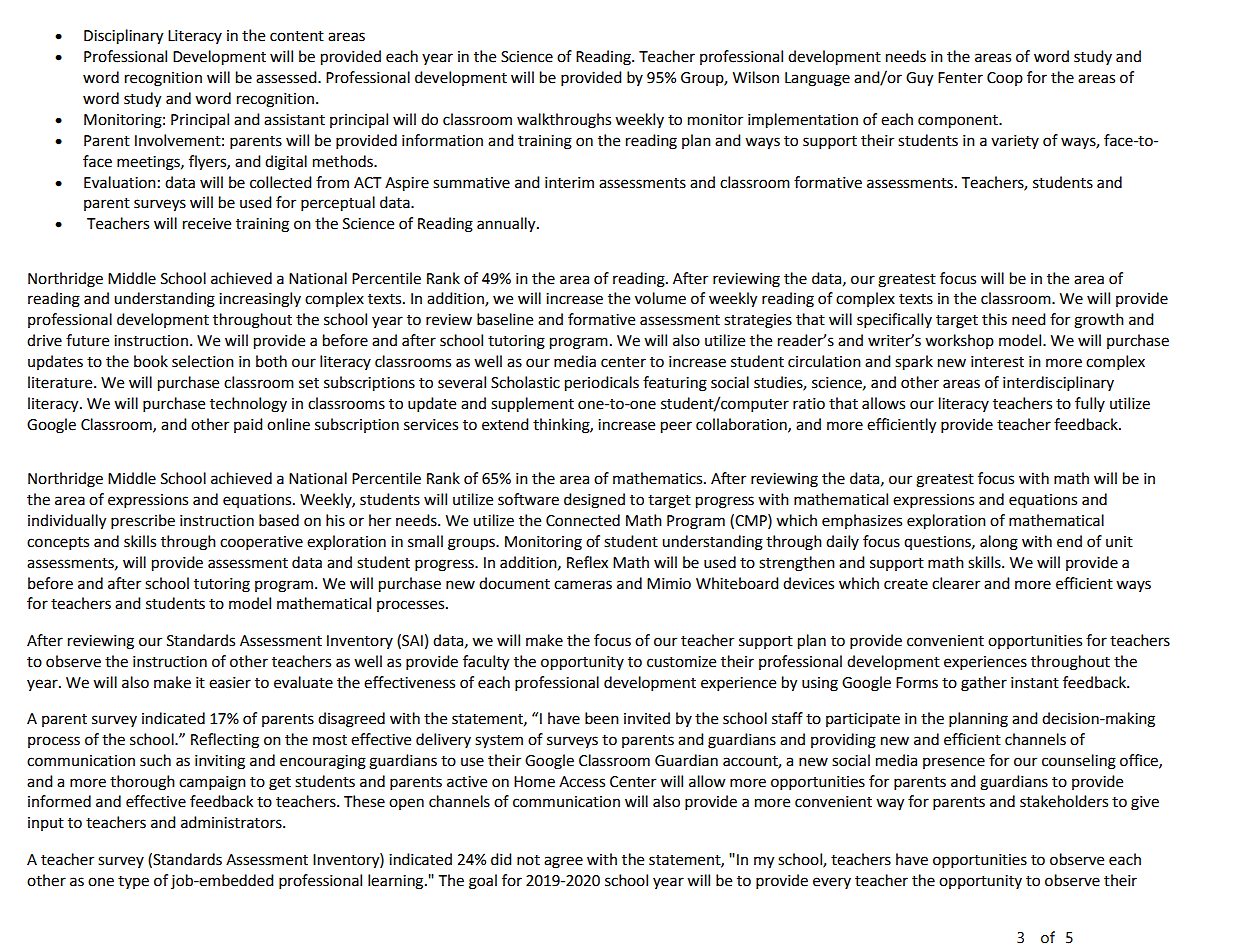 The width and height of the screenshot is (1233, 952). Describe the element at coordinates (956, 583) in the screenshot. I see `clearer` at that location.
